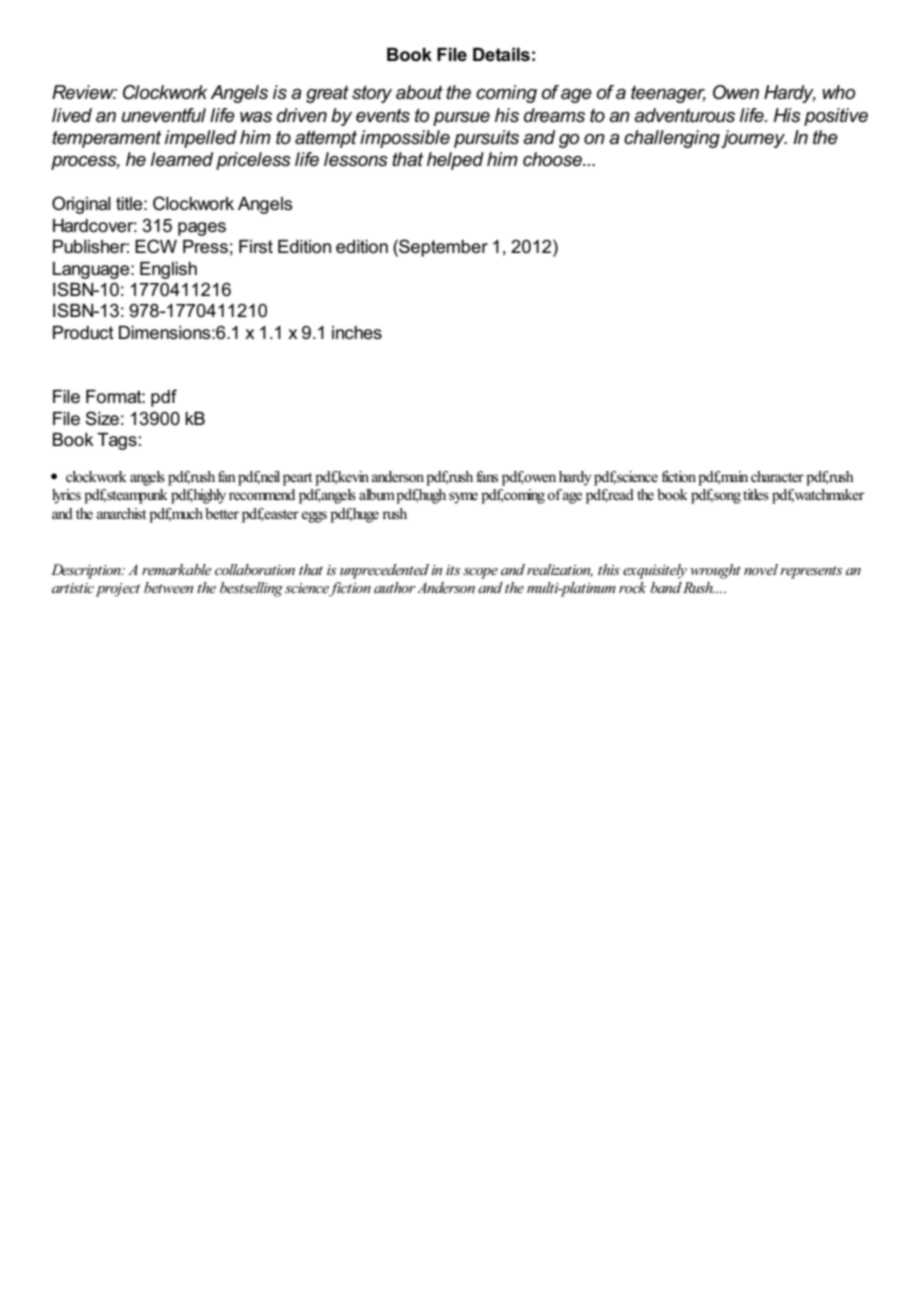 The image size is (924, 1308). What do you see at coordinates (487, 477) in the image?
I see `fans` at bounding box center [487, 477].
